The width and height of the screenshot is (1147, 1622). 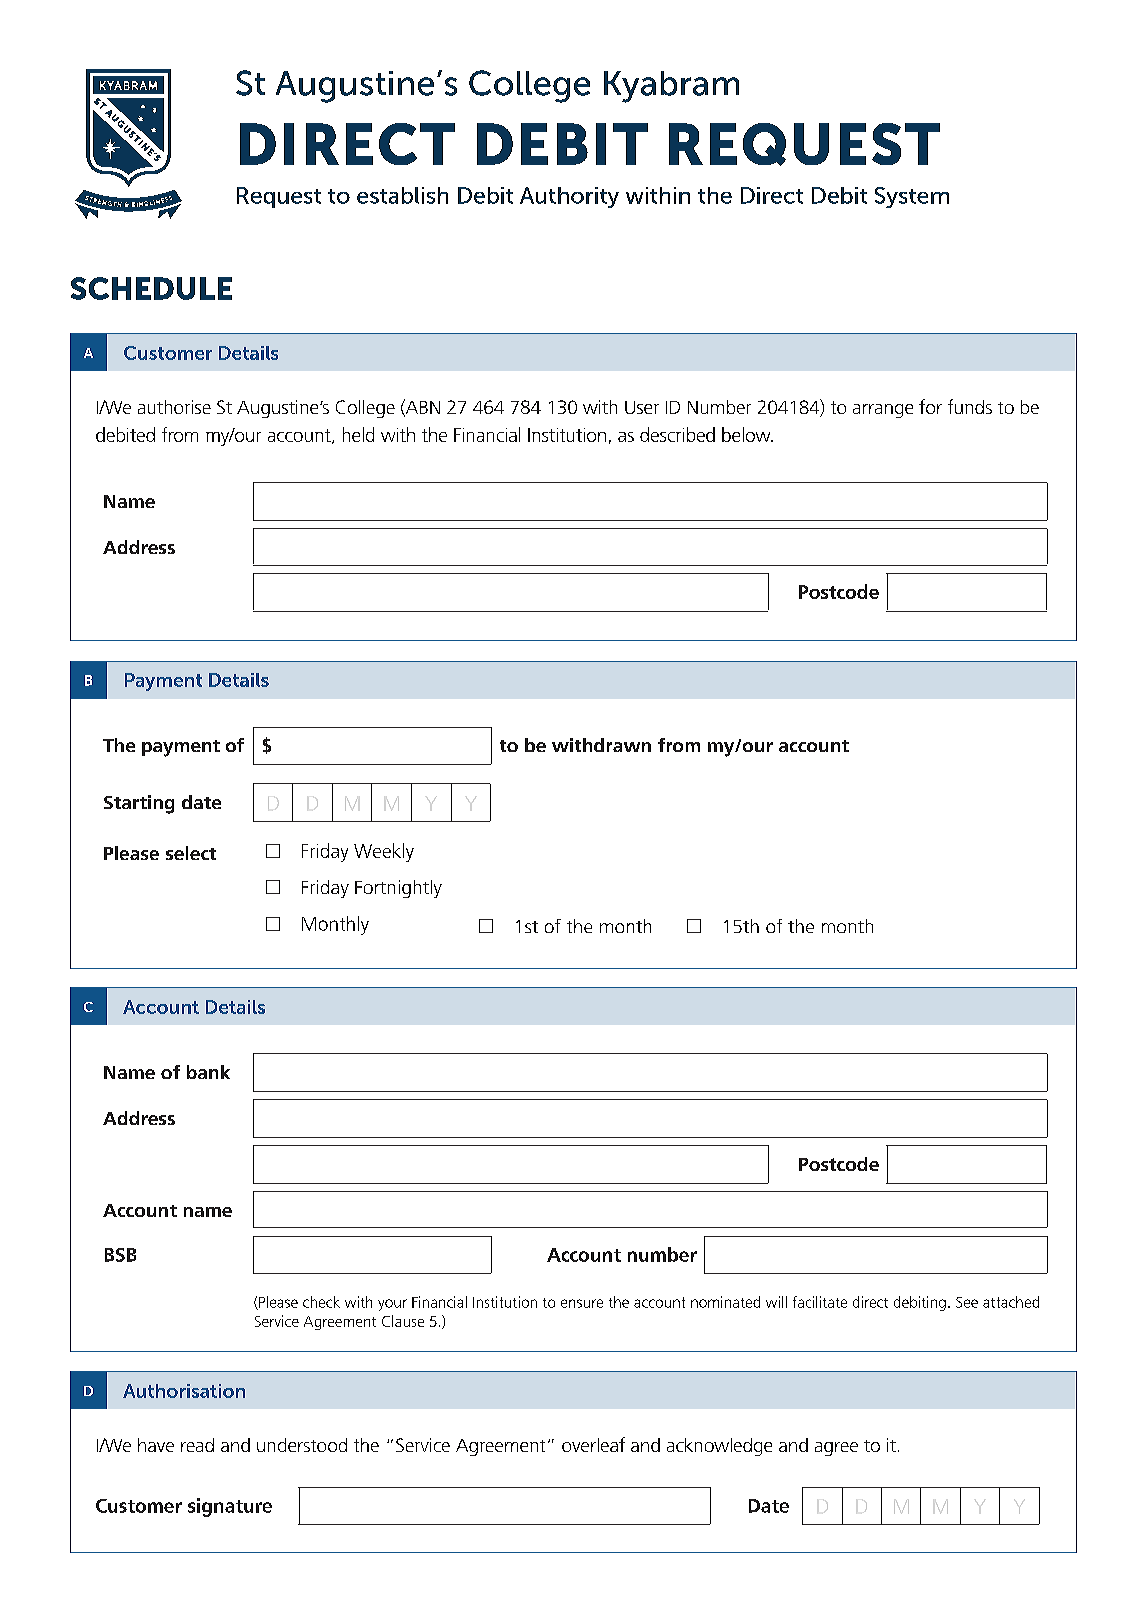 What do you see at coordinates (883, 411) in the screenshot?
I see `arrange` at bounding box center [883, 411].
